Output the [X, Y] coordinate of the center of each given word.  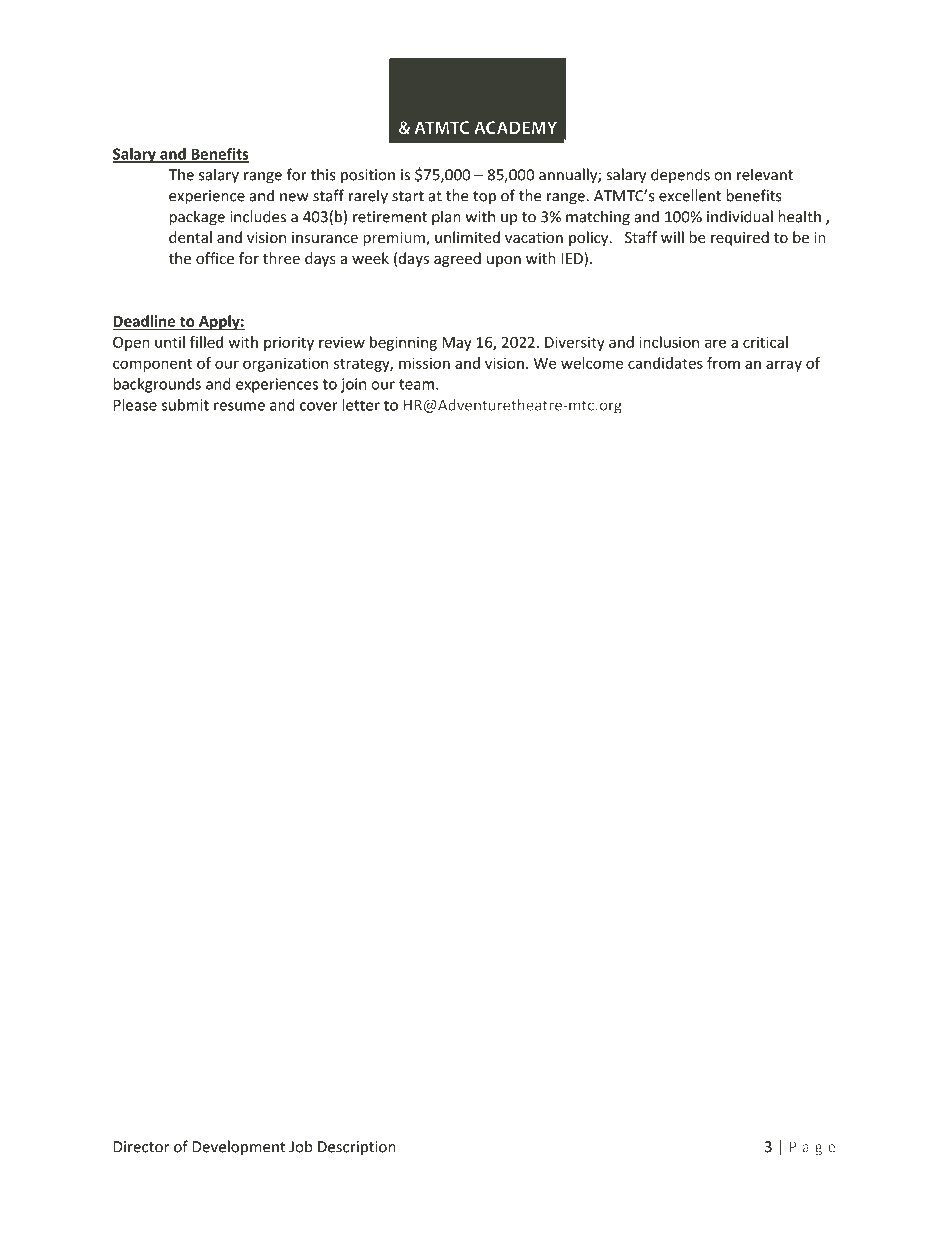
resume [239, 406]
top [484, 198]
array [784, 366]
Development [239, 1148]
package [197, 218]
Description [357, 1148]
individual [740, 216]
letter [361, 405]
